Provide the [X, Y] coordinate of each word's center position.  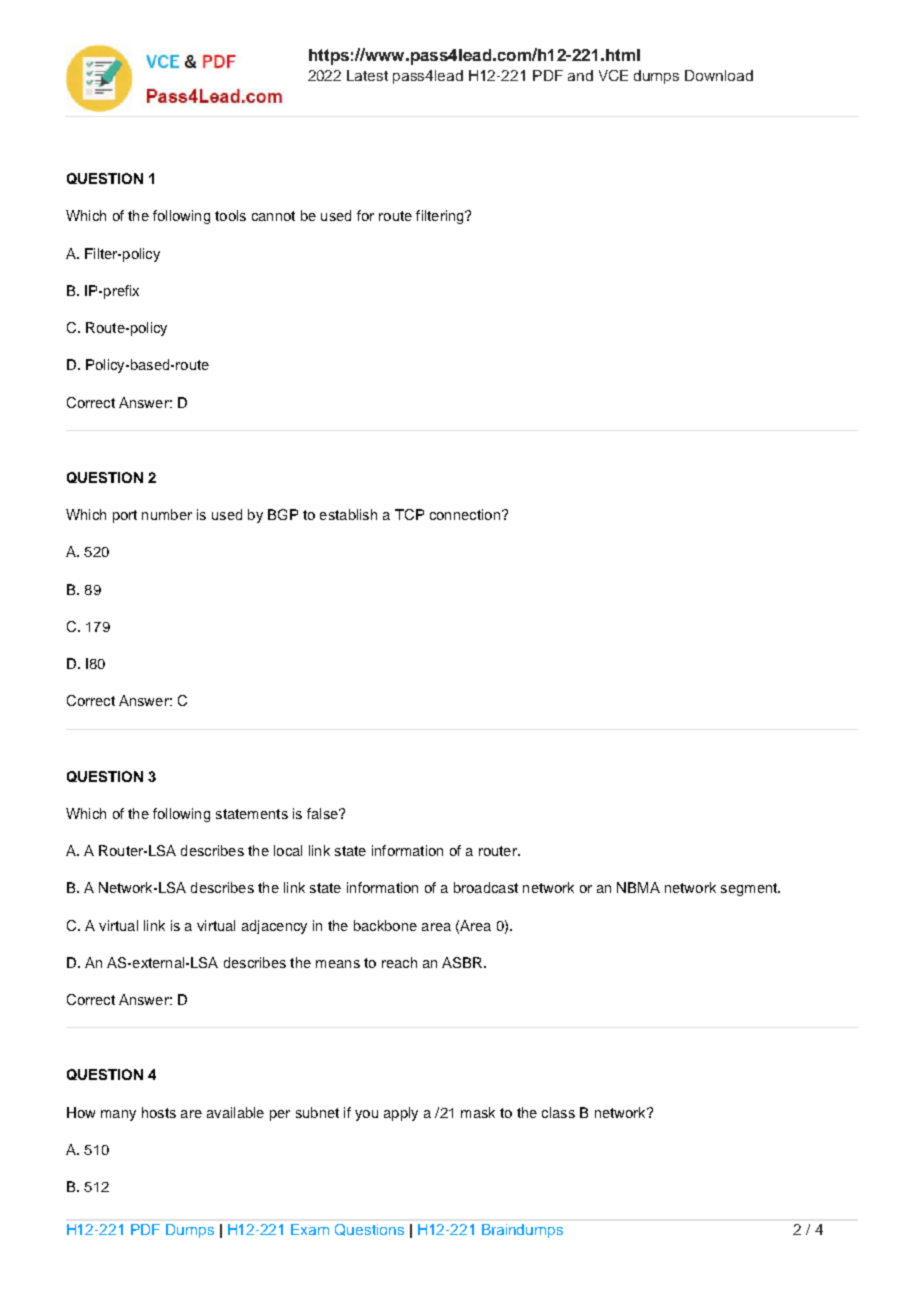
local [288, 850]
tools [230, 215]
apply [401, 1114]
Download [719, 75]
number [167, 514]
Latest [367, 75]
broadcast [486, 887]
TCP [409, 514]
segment [750, 889]
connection [465, 514]
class [558, 1112]
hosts [159, 1112]
